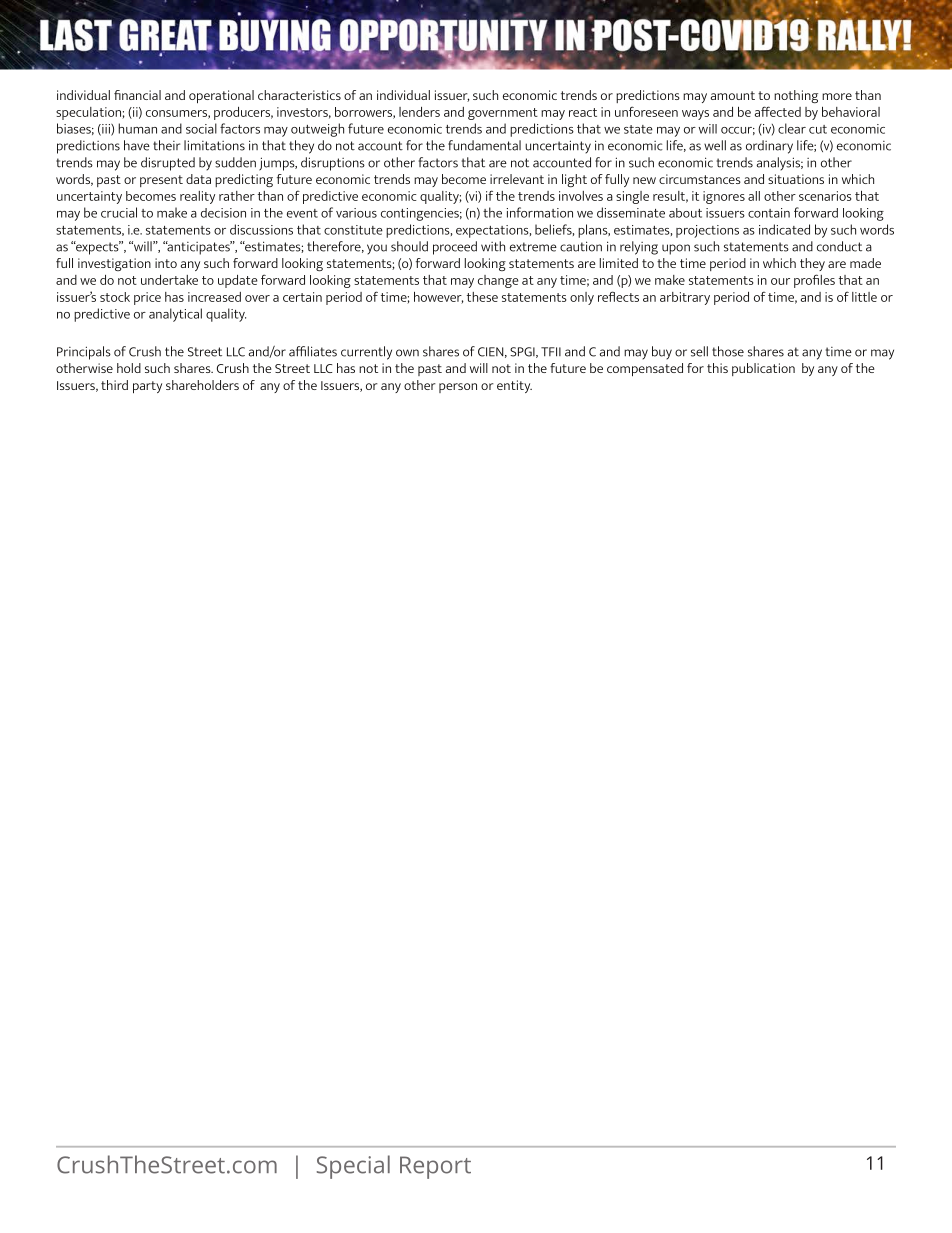 This document has height=1233, width=952. I want to click on clear, so click(792, 128).
